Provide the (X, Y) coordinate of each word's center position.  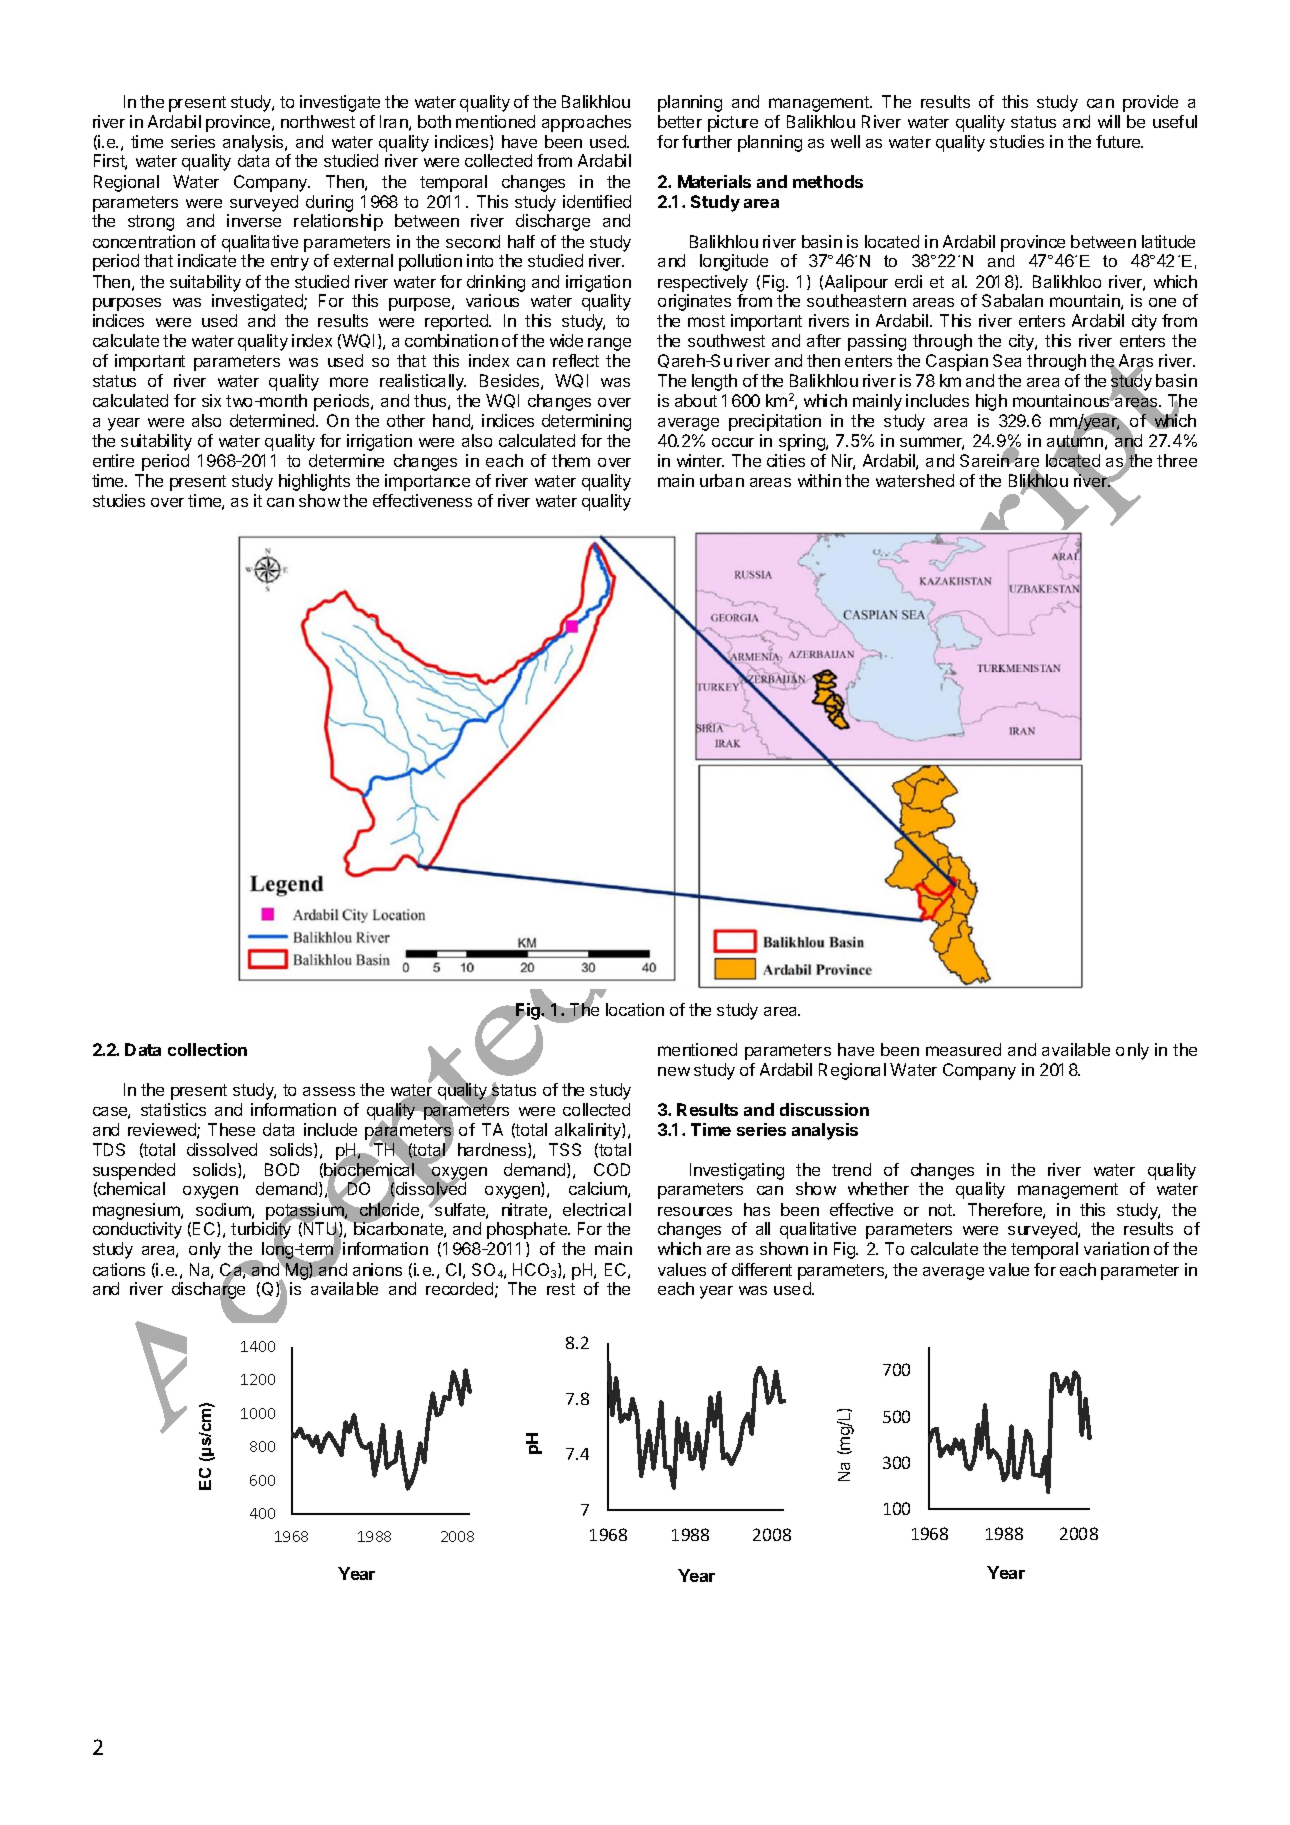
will (1109, 121)
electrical (597, 1209)
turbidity (261, 1231)
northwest (318, 121)
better (680, 121)
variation (1116, 1248)
